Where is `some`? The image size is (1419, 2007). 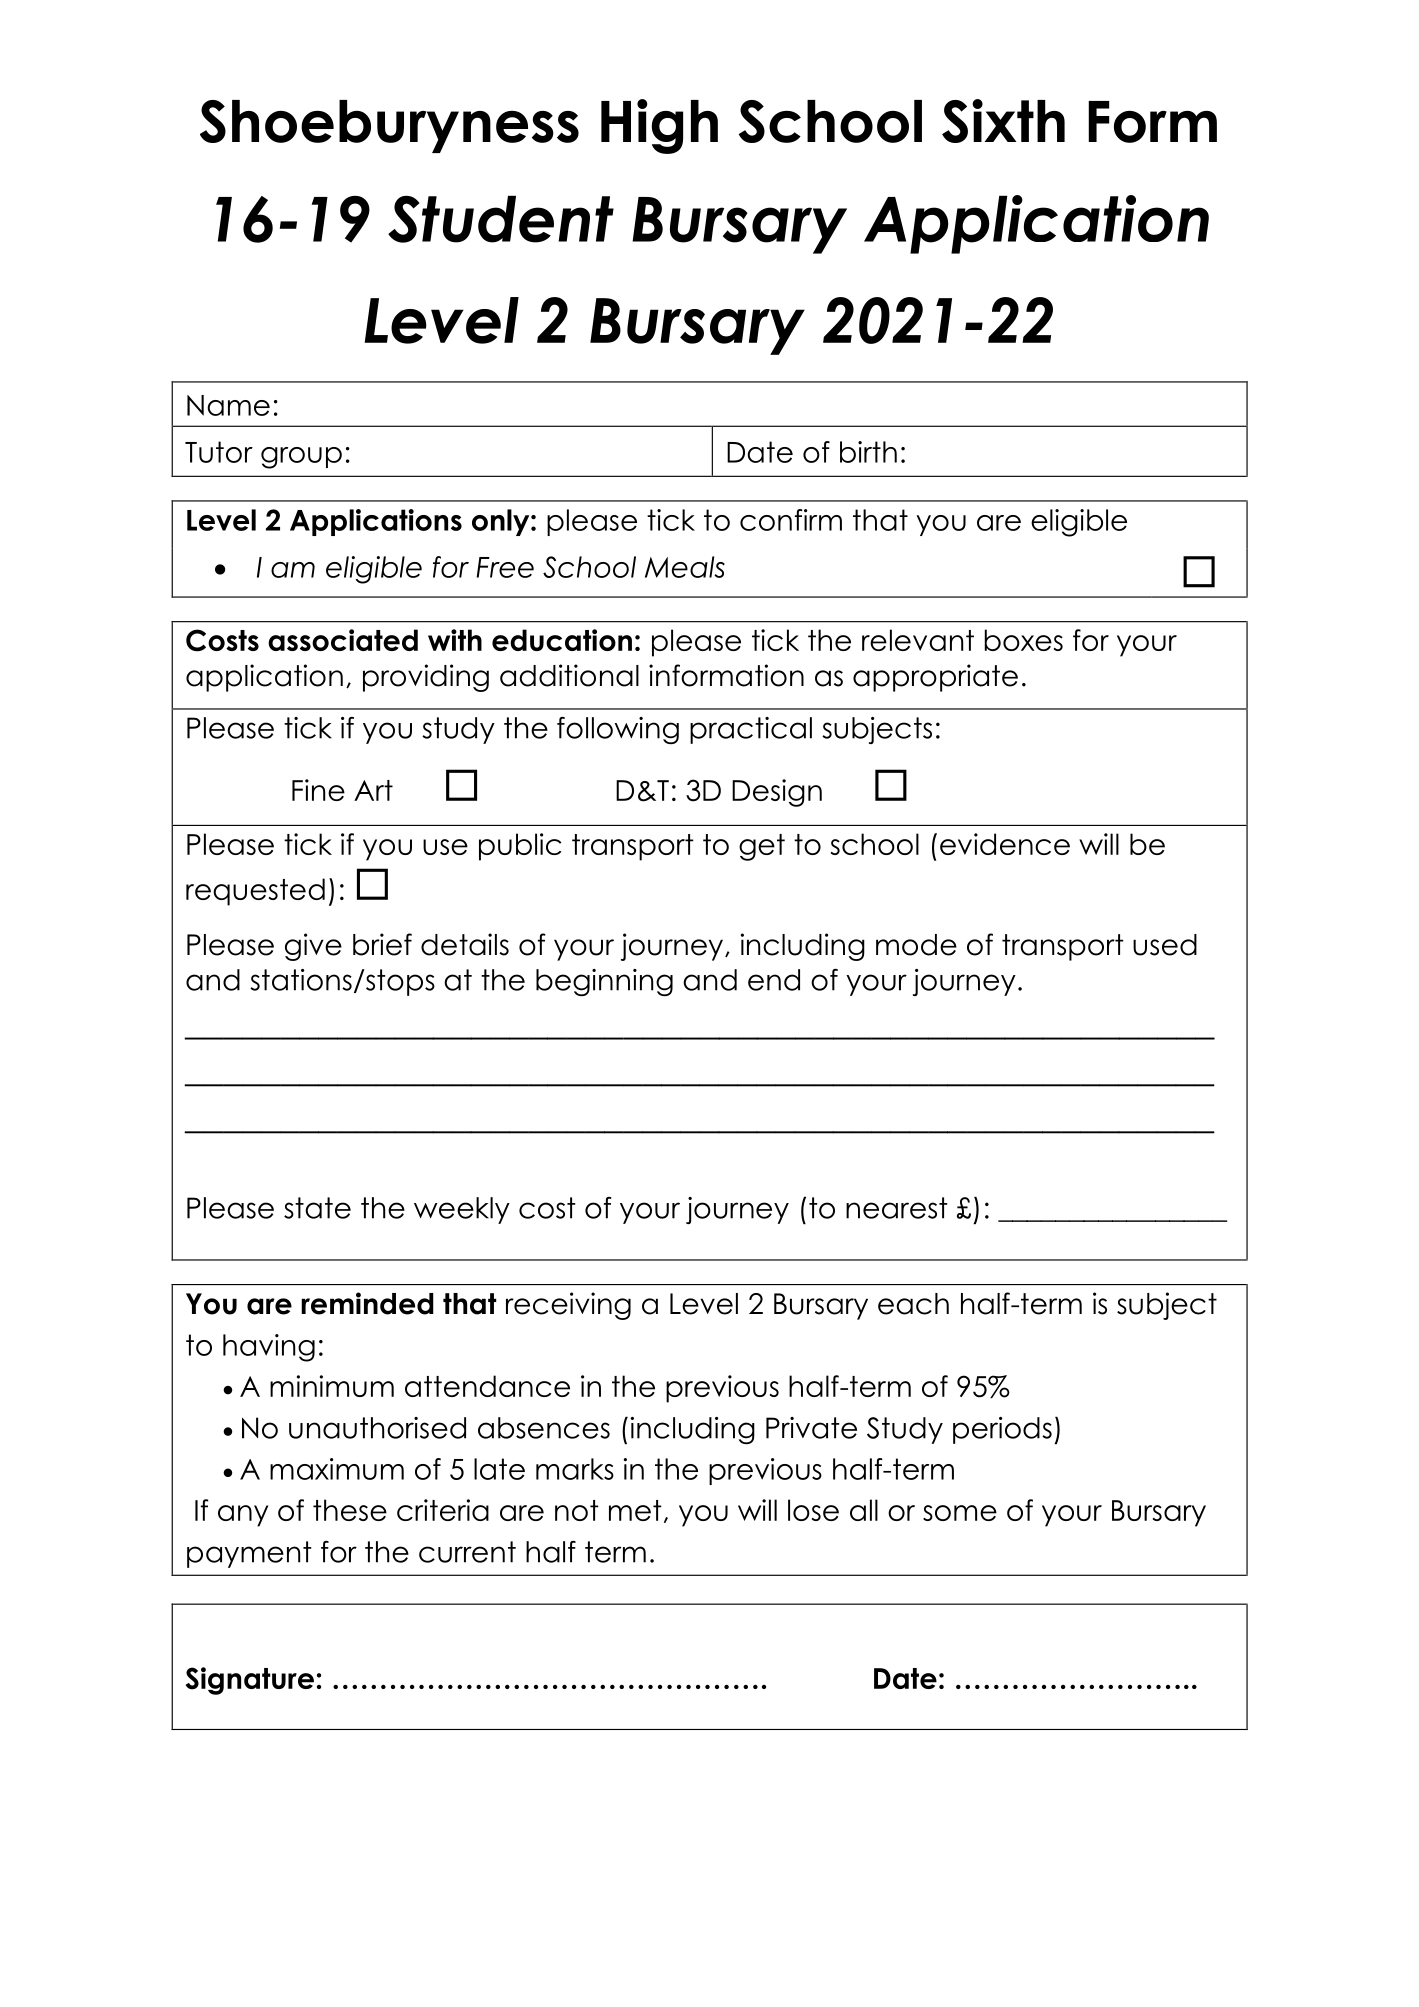 some is located at coordinates (960, 1513).
